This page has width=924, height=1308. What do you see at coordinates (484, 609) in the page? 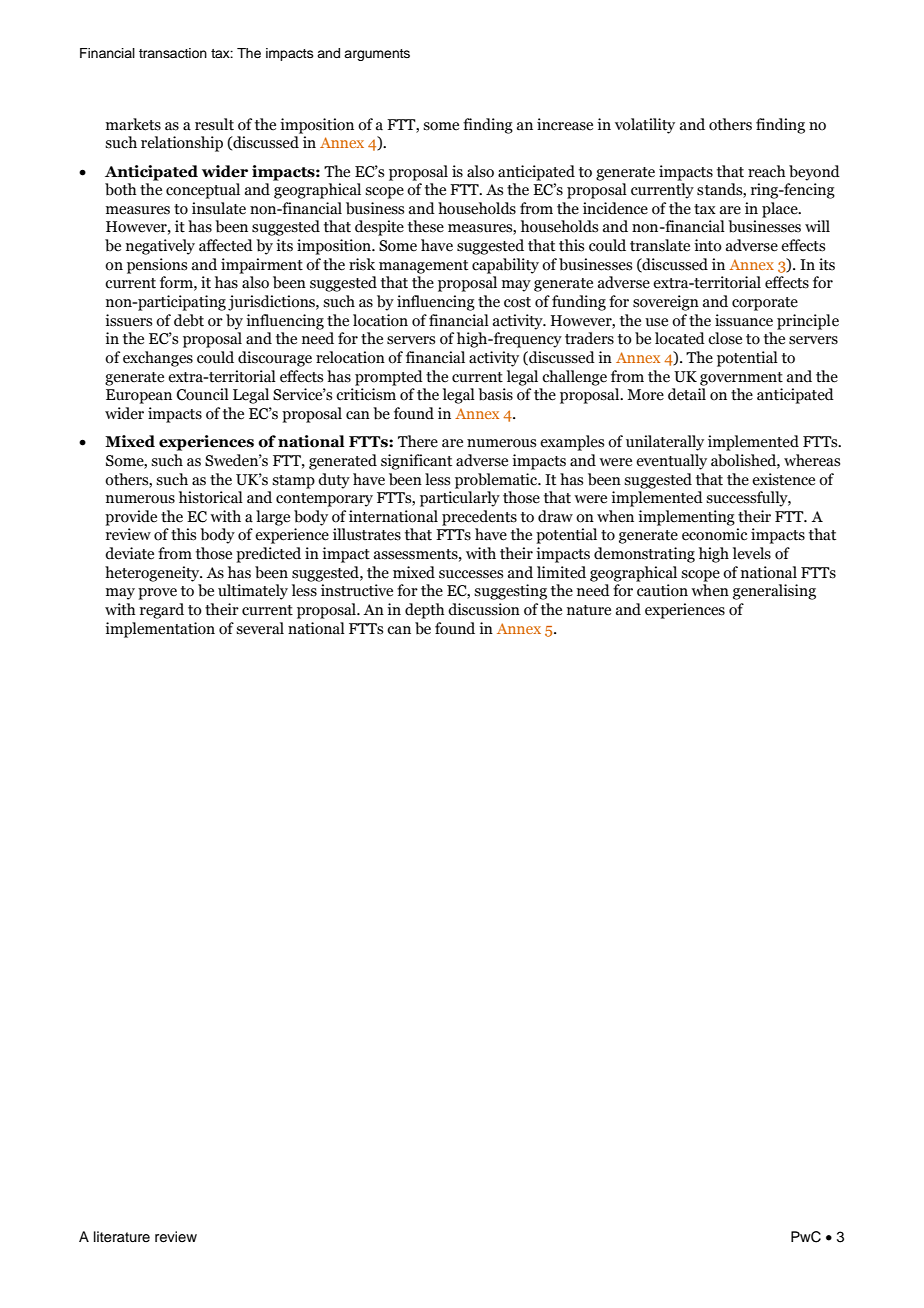
I see `discussion` at bounding box center [484, 609].
